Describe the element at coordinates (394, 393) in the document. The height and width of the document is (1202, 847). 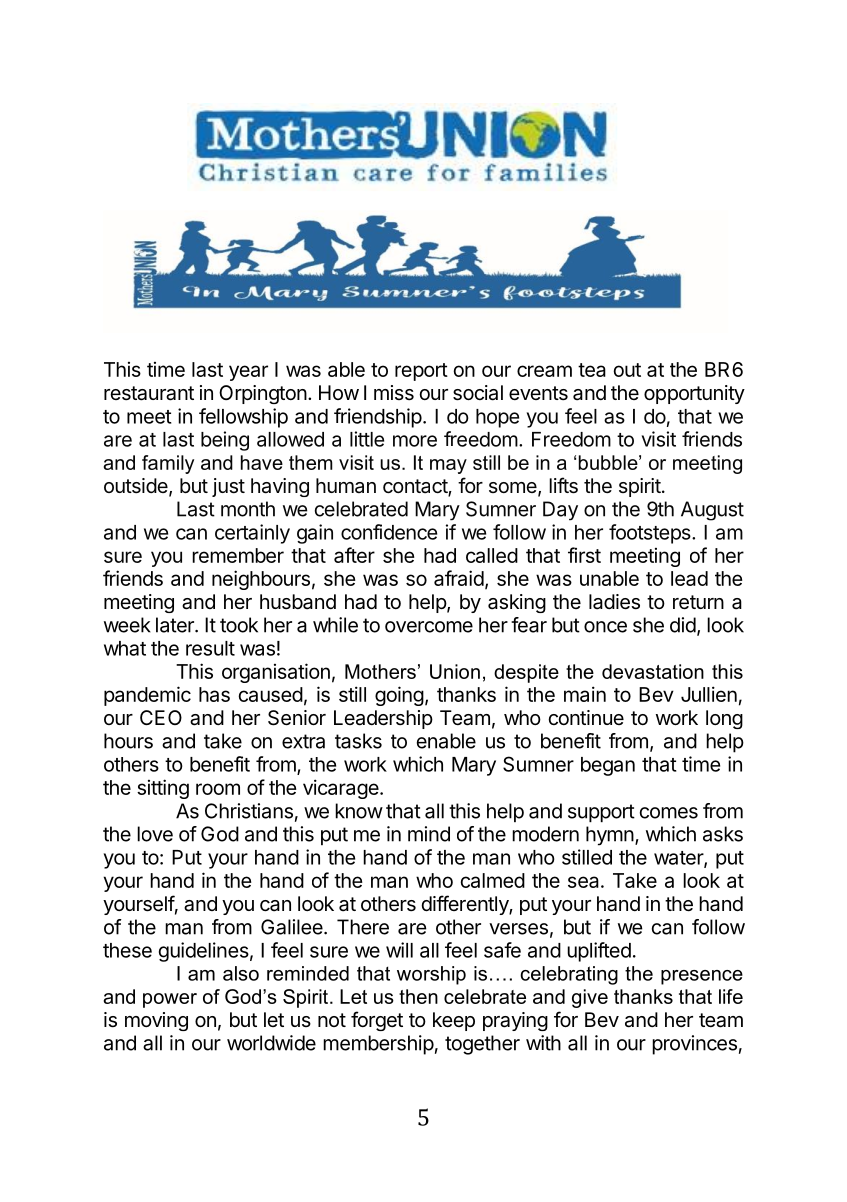
I see `miss` at that location.
